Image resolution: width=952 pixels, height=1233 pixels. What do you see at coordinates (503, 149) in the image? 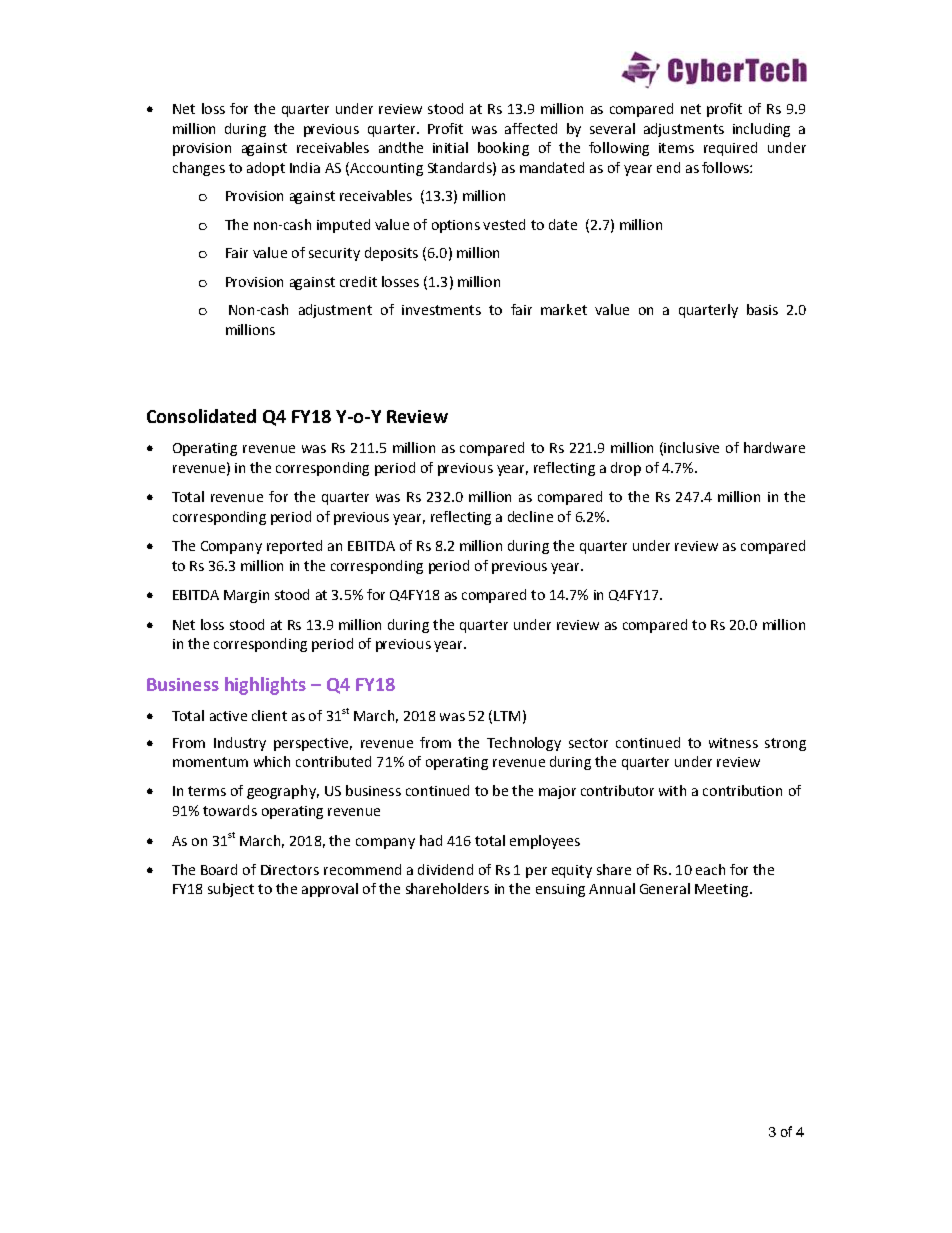
I see `booking` at bounding box center [503, 149].
